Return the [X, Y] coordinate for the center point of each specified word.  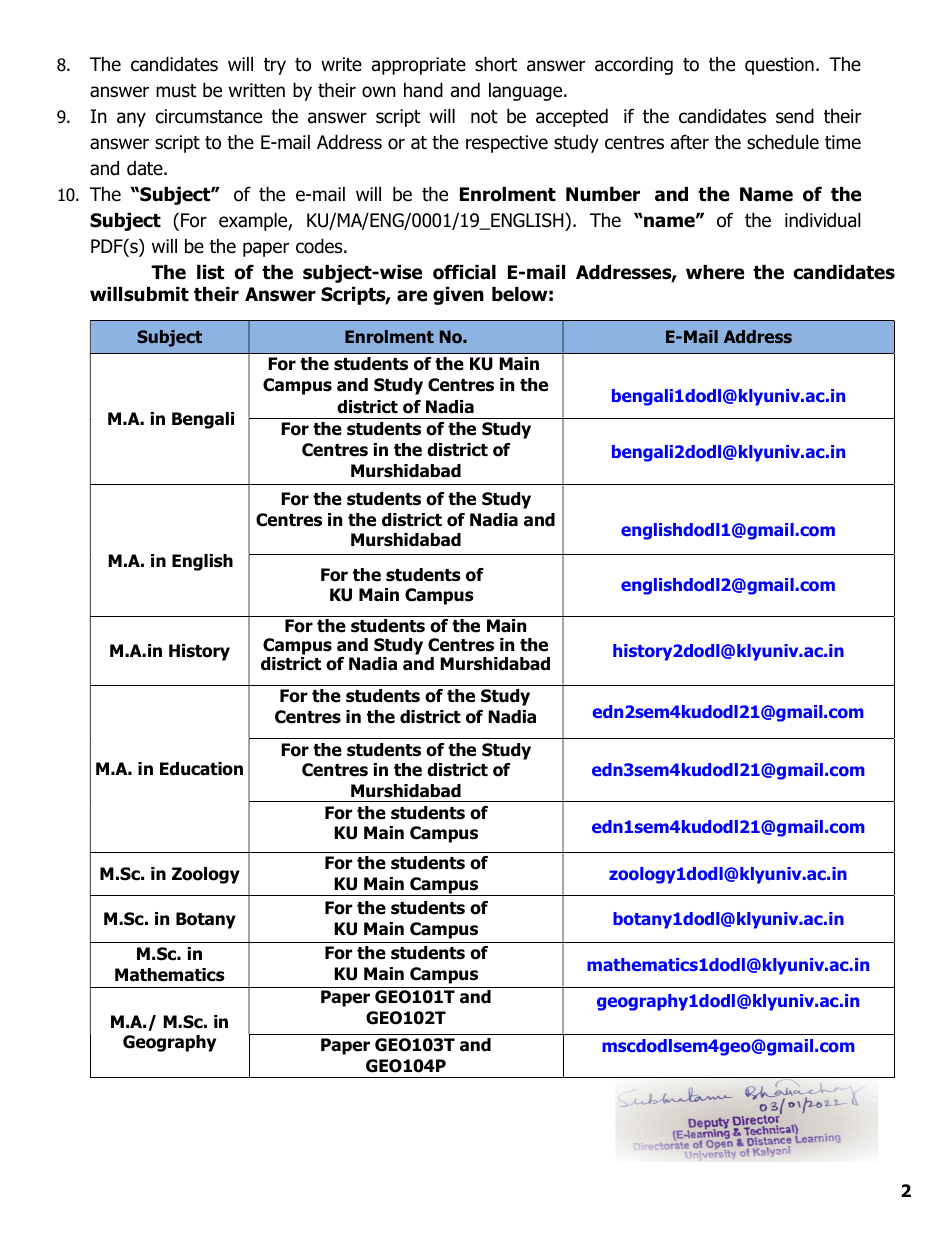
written [257, 90]
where [715, 272]
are [412, 296]
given [458, 296]
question [779, 66]
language [527, 92]
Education [201, 769]
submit [156, 294]
